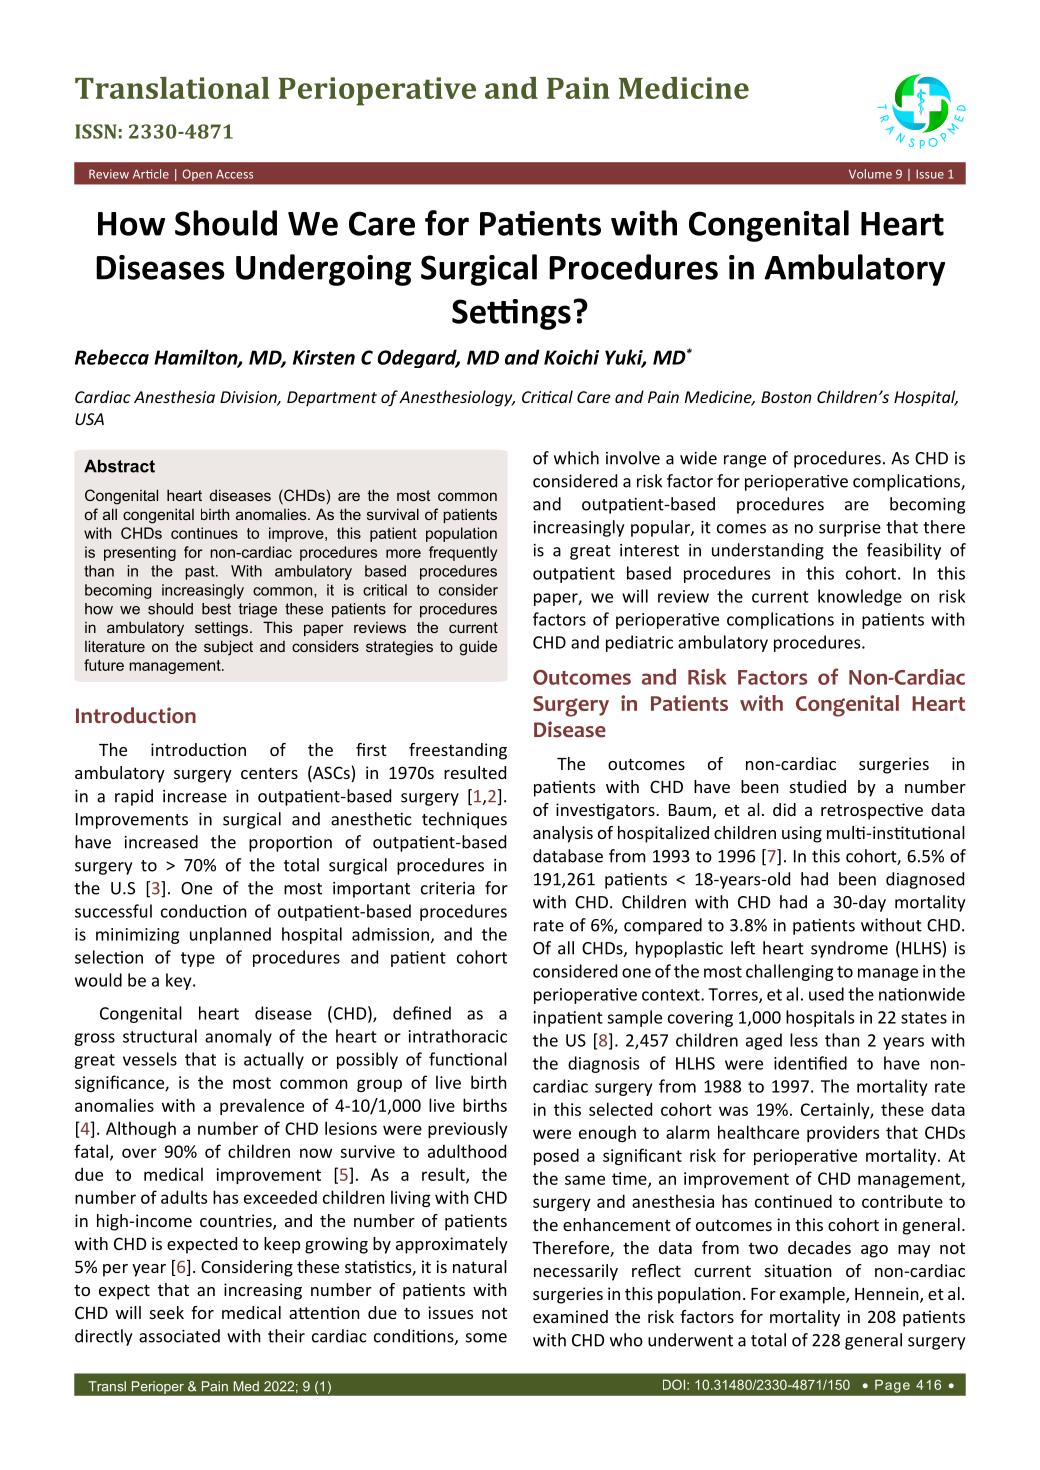  Describe the element at coordinates (849, 949) in the screenshot. I see `syndrome` at that location.
